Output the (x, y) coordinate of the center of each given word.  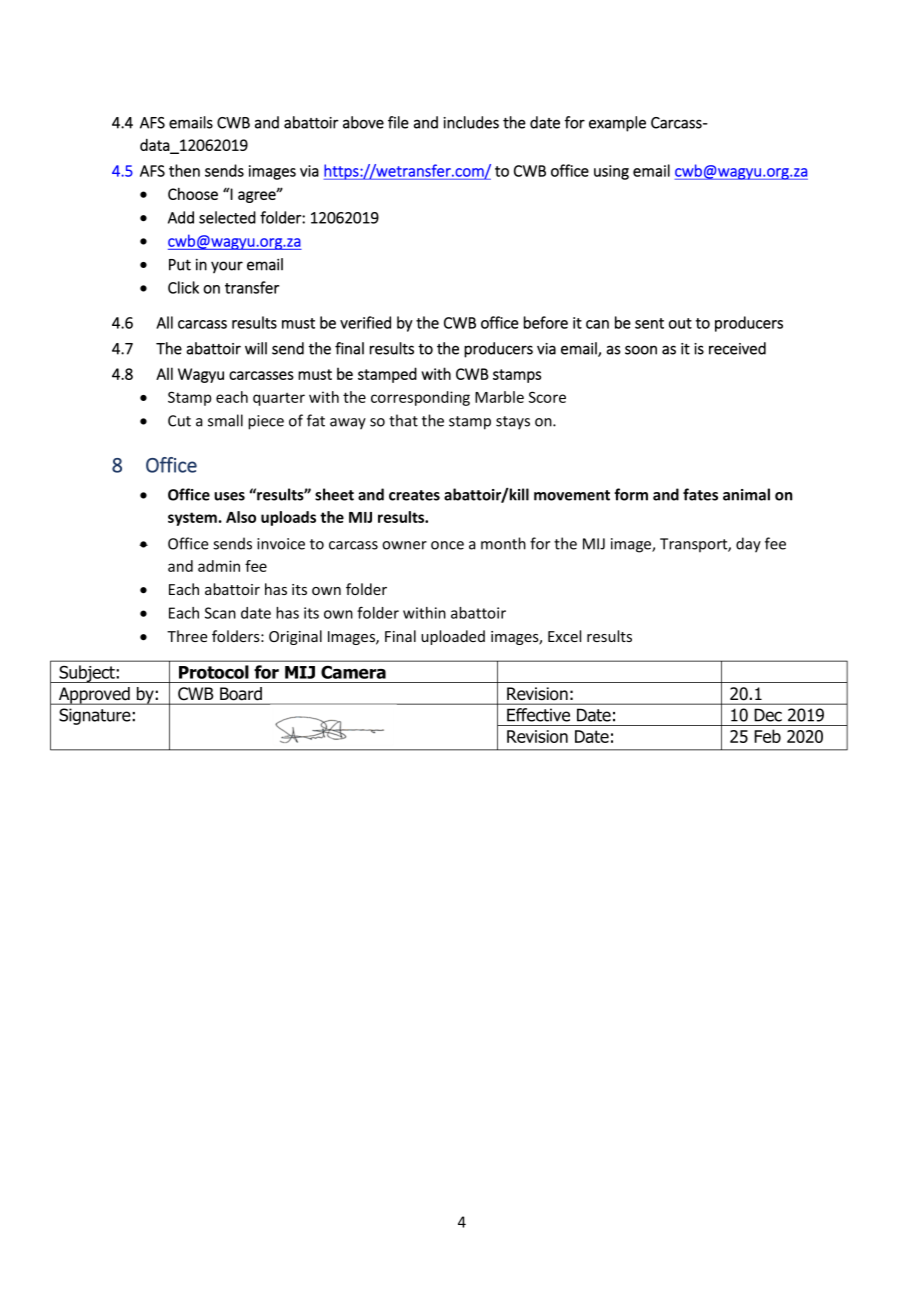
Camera (353, 672)
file (398, 122)
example (617, 124)
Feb (767, 736)
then (184, 170)
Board (241, 693)
